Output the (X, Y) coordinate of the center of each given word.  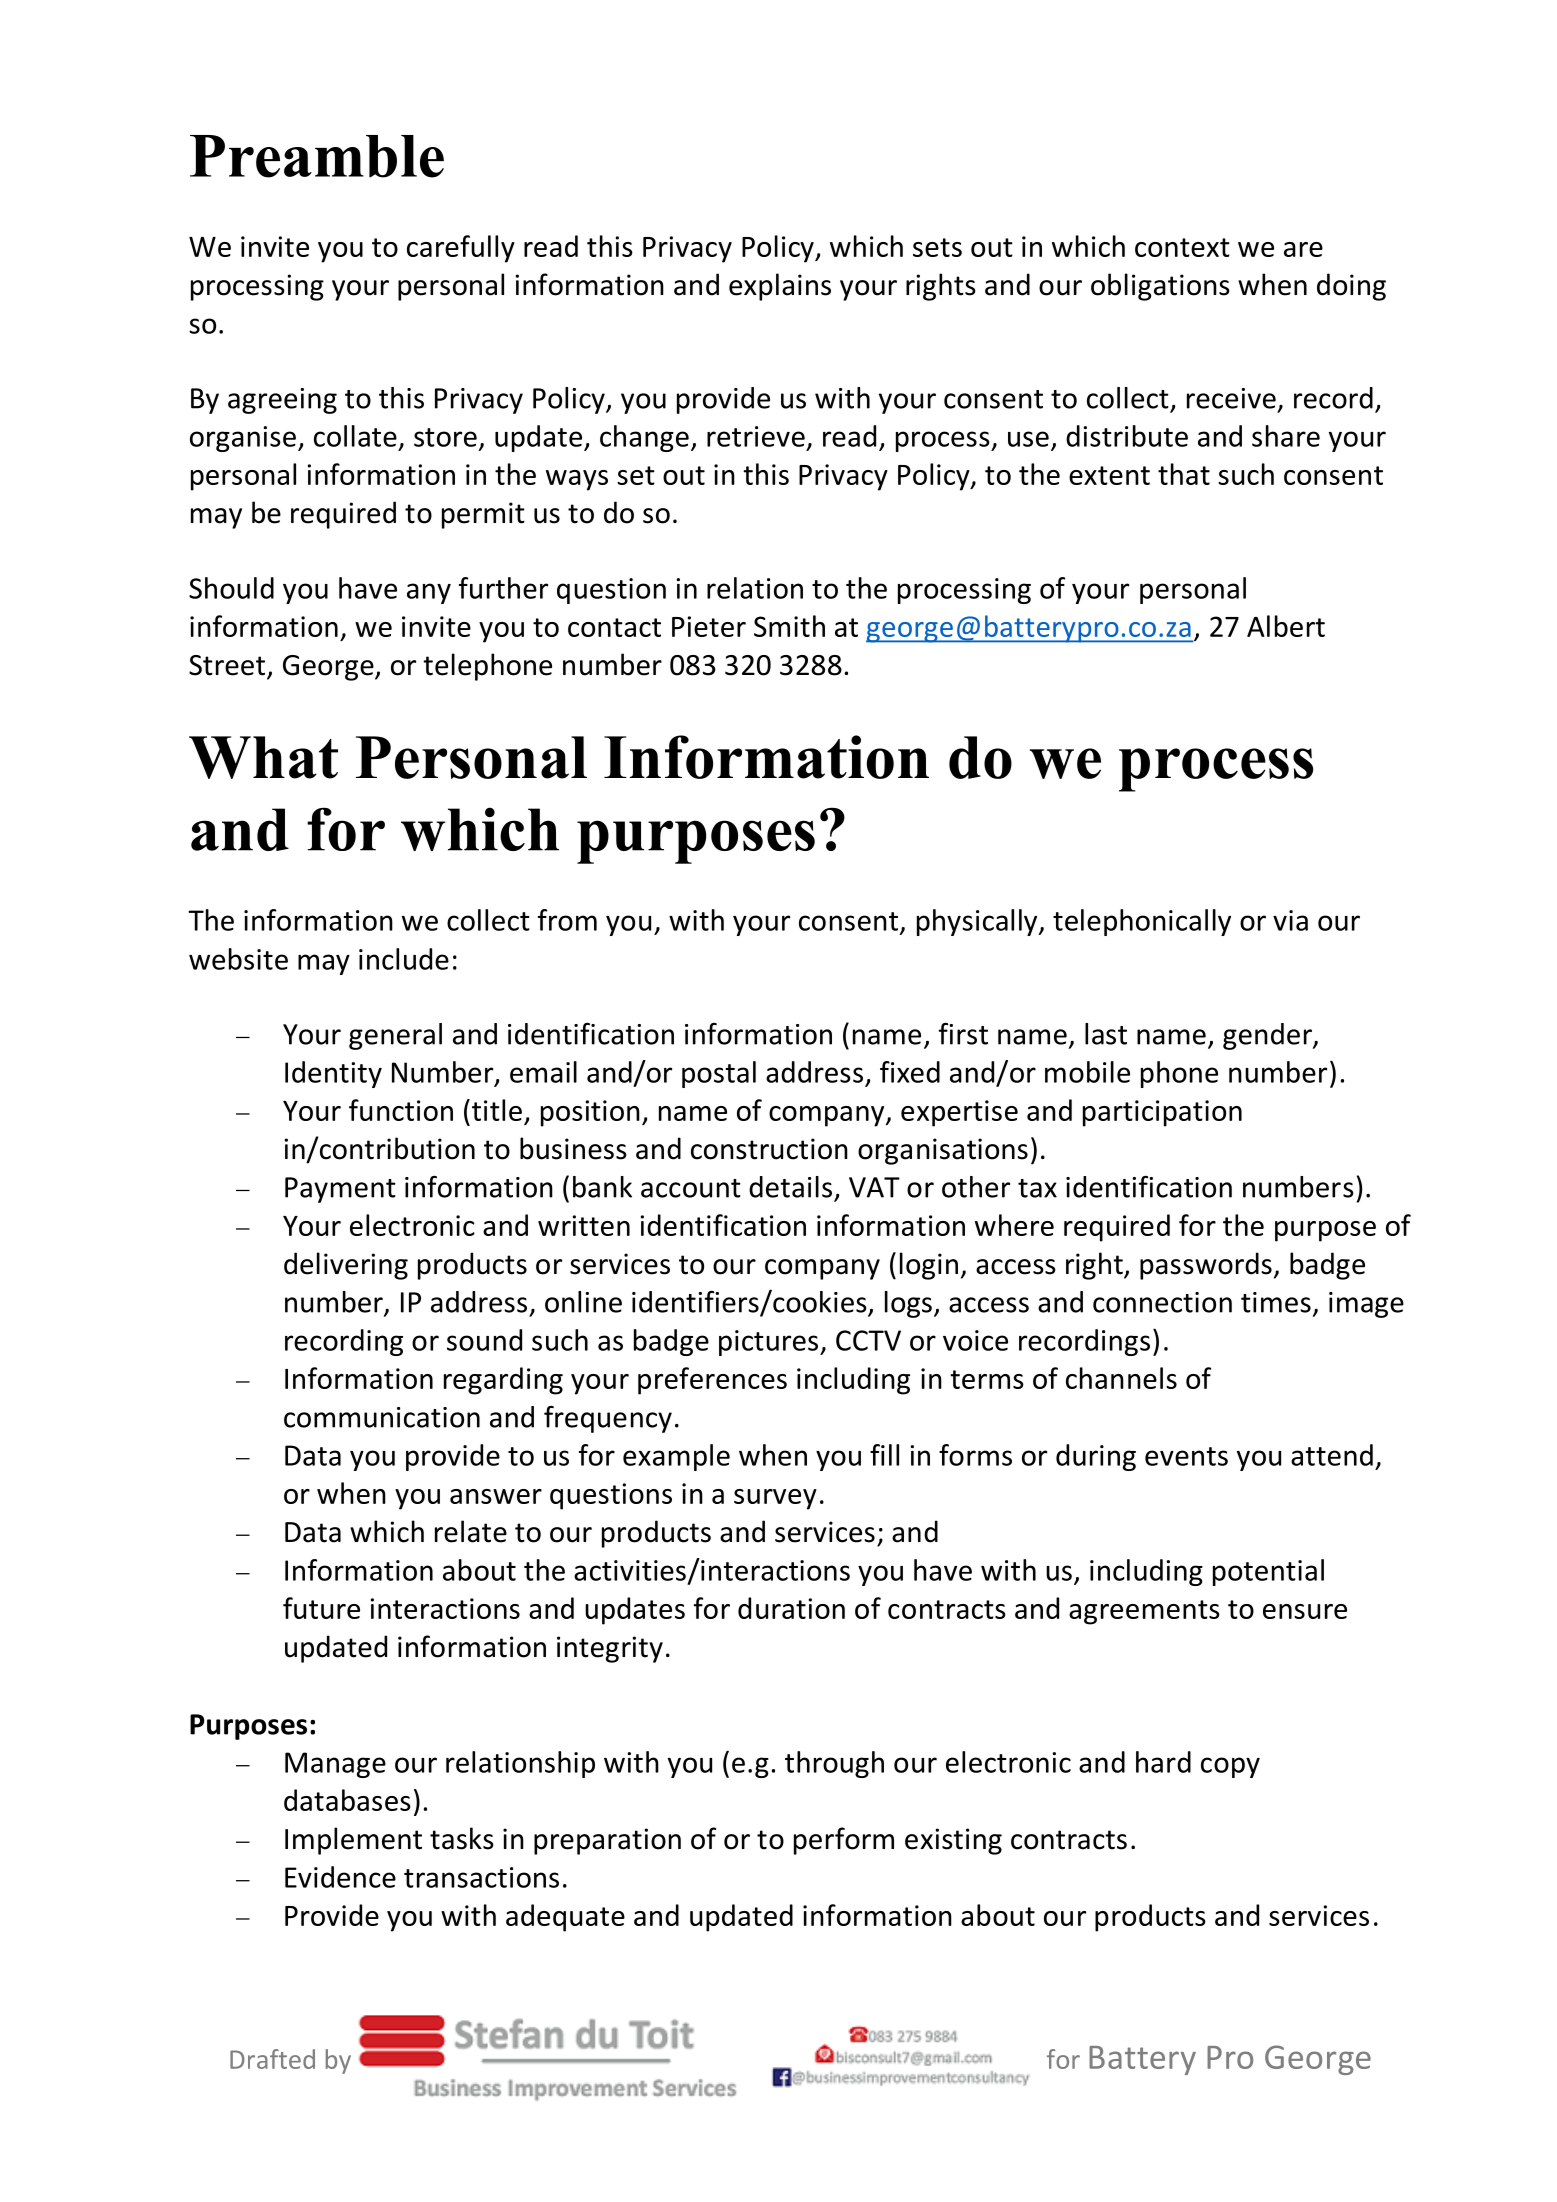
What (263, 757)
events (1186, 1456)
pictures (770, 1343)
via (1290, 920)
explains (780, 287)
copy (1230, 1767)
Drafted (272, 2059)
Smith (789, 626)
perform (844, 1841)
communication (382, 1417)
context (1182, 247)
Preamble (317, 156)
